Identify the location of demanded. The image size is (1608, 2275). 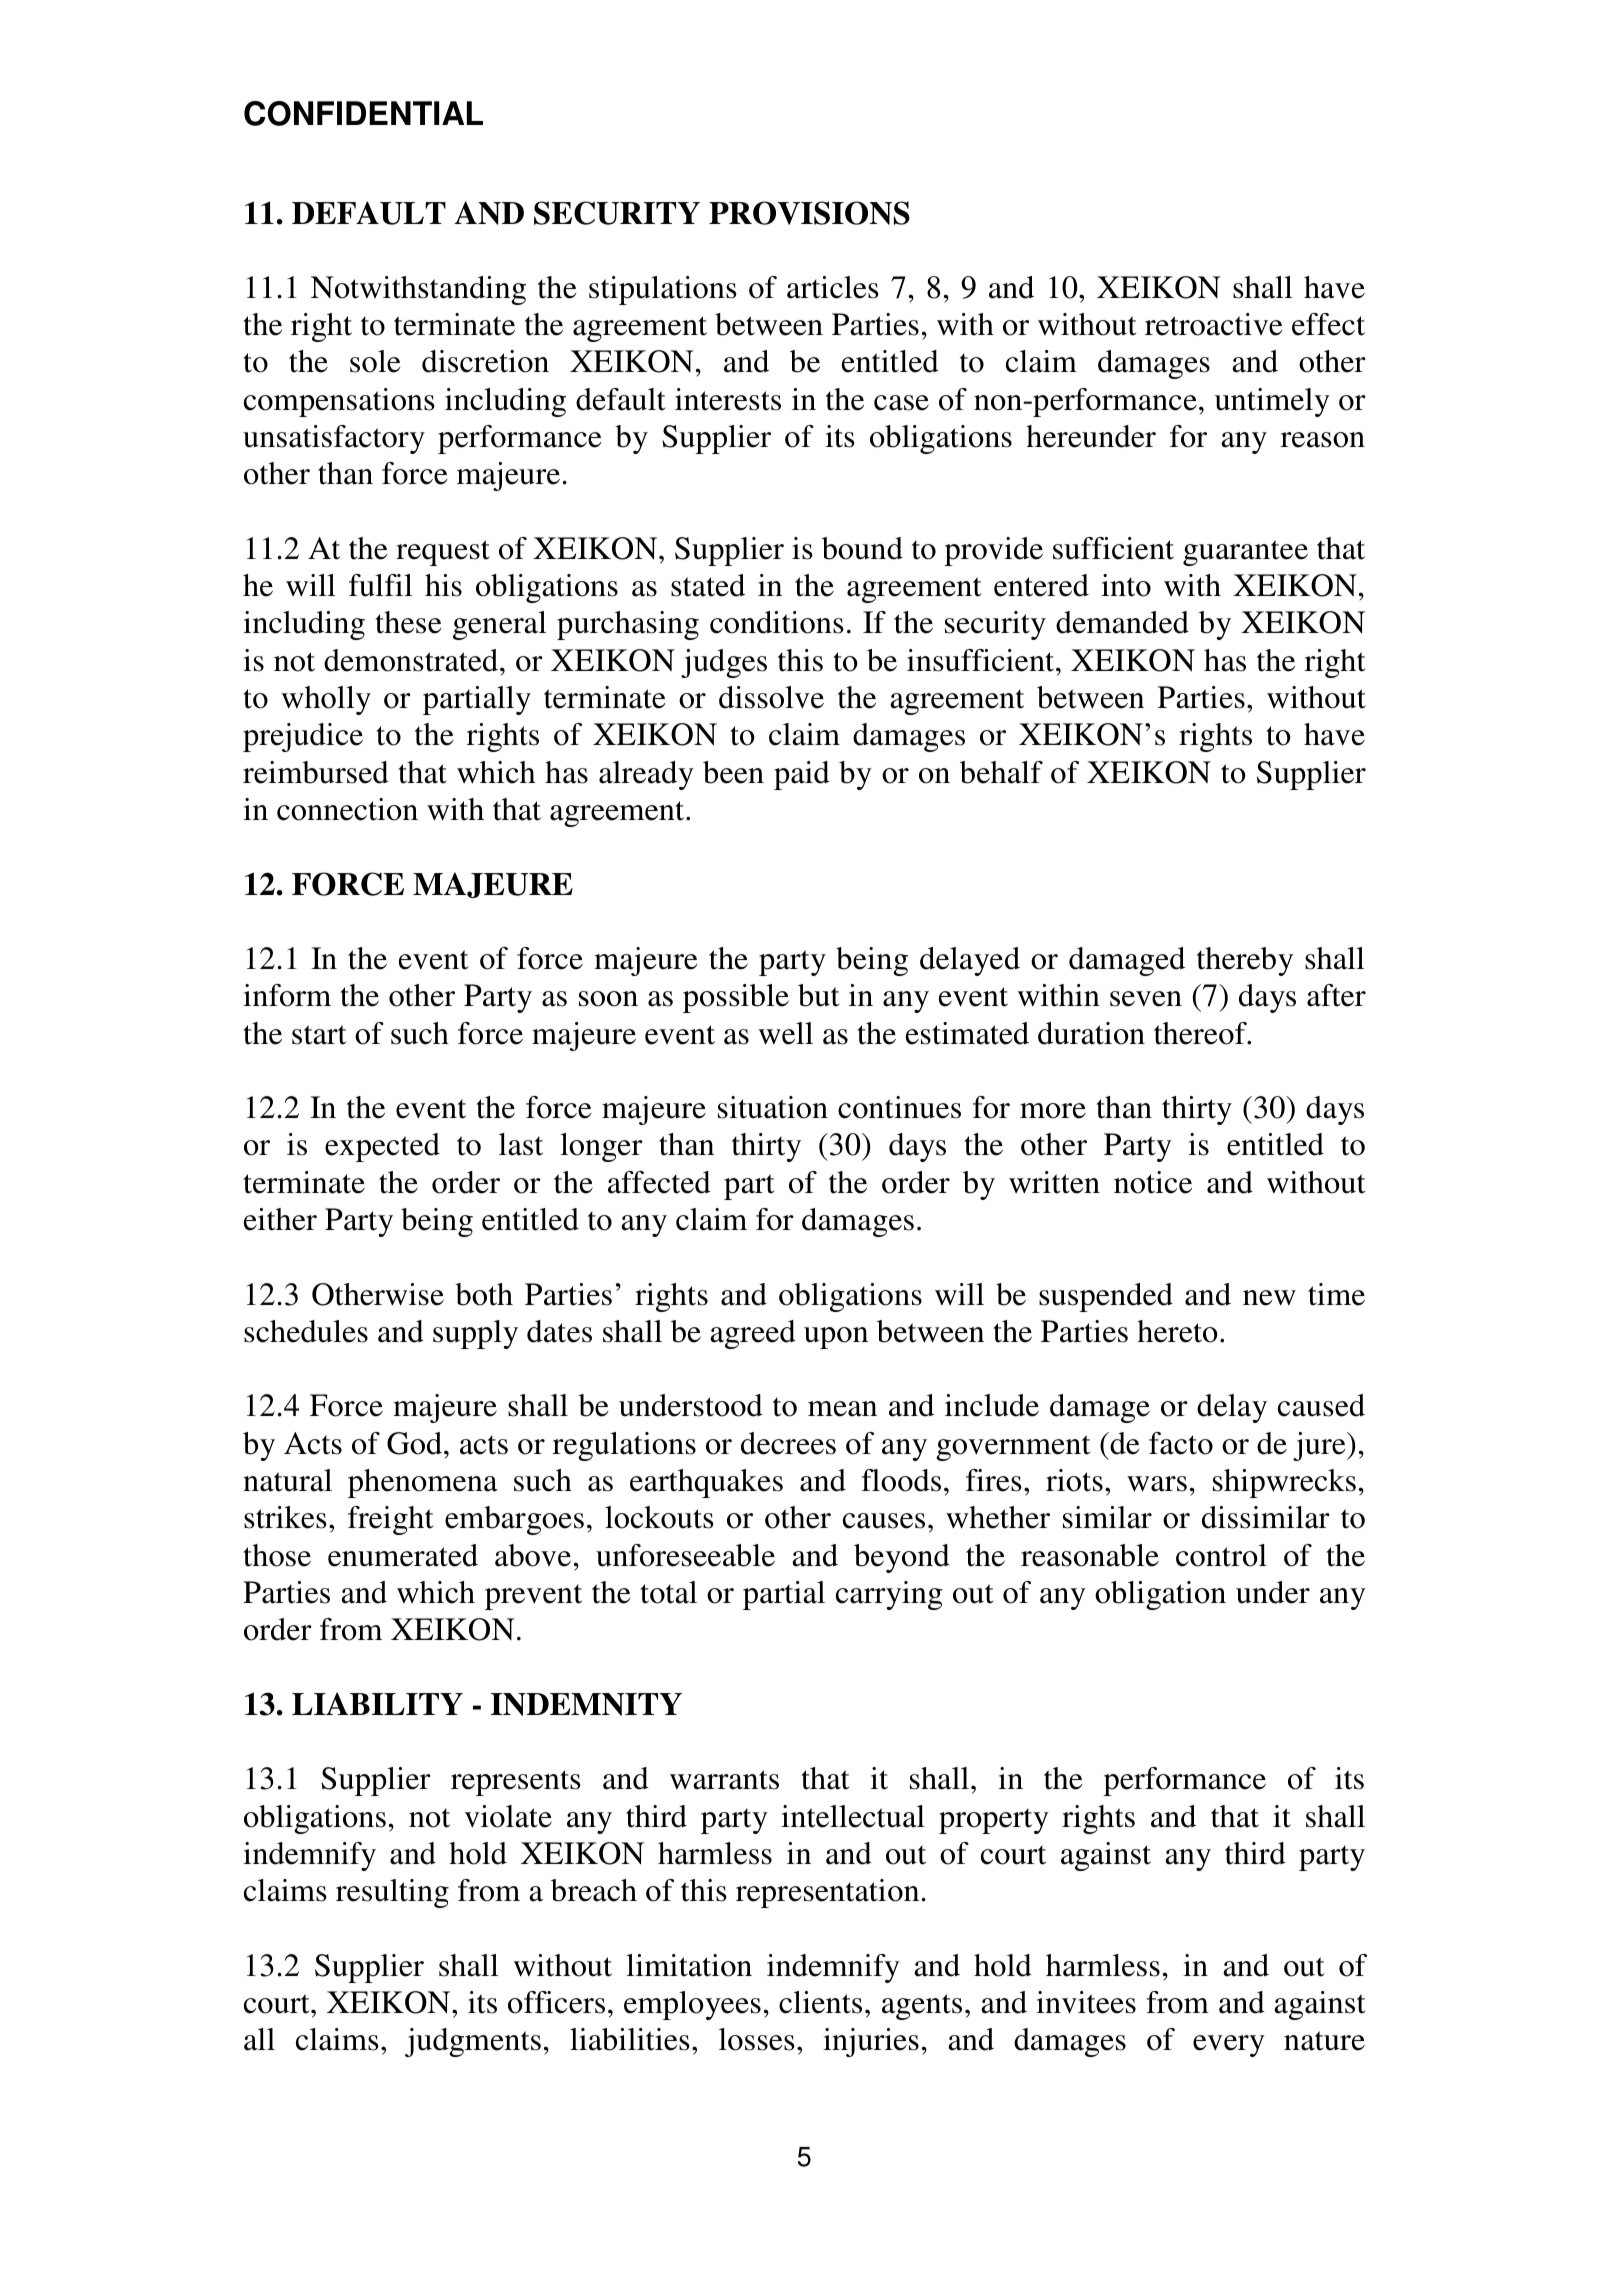
(1122, 622).
